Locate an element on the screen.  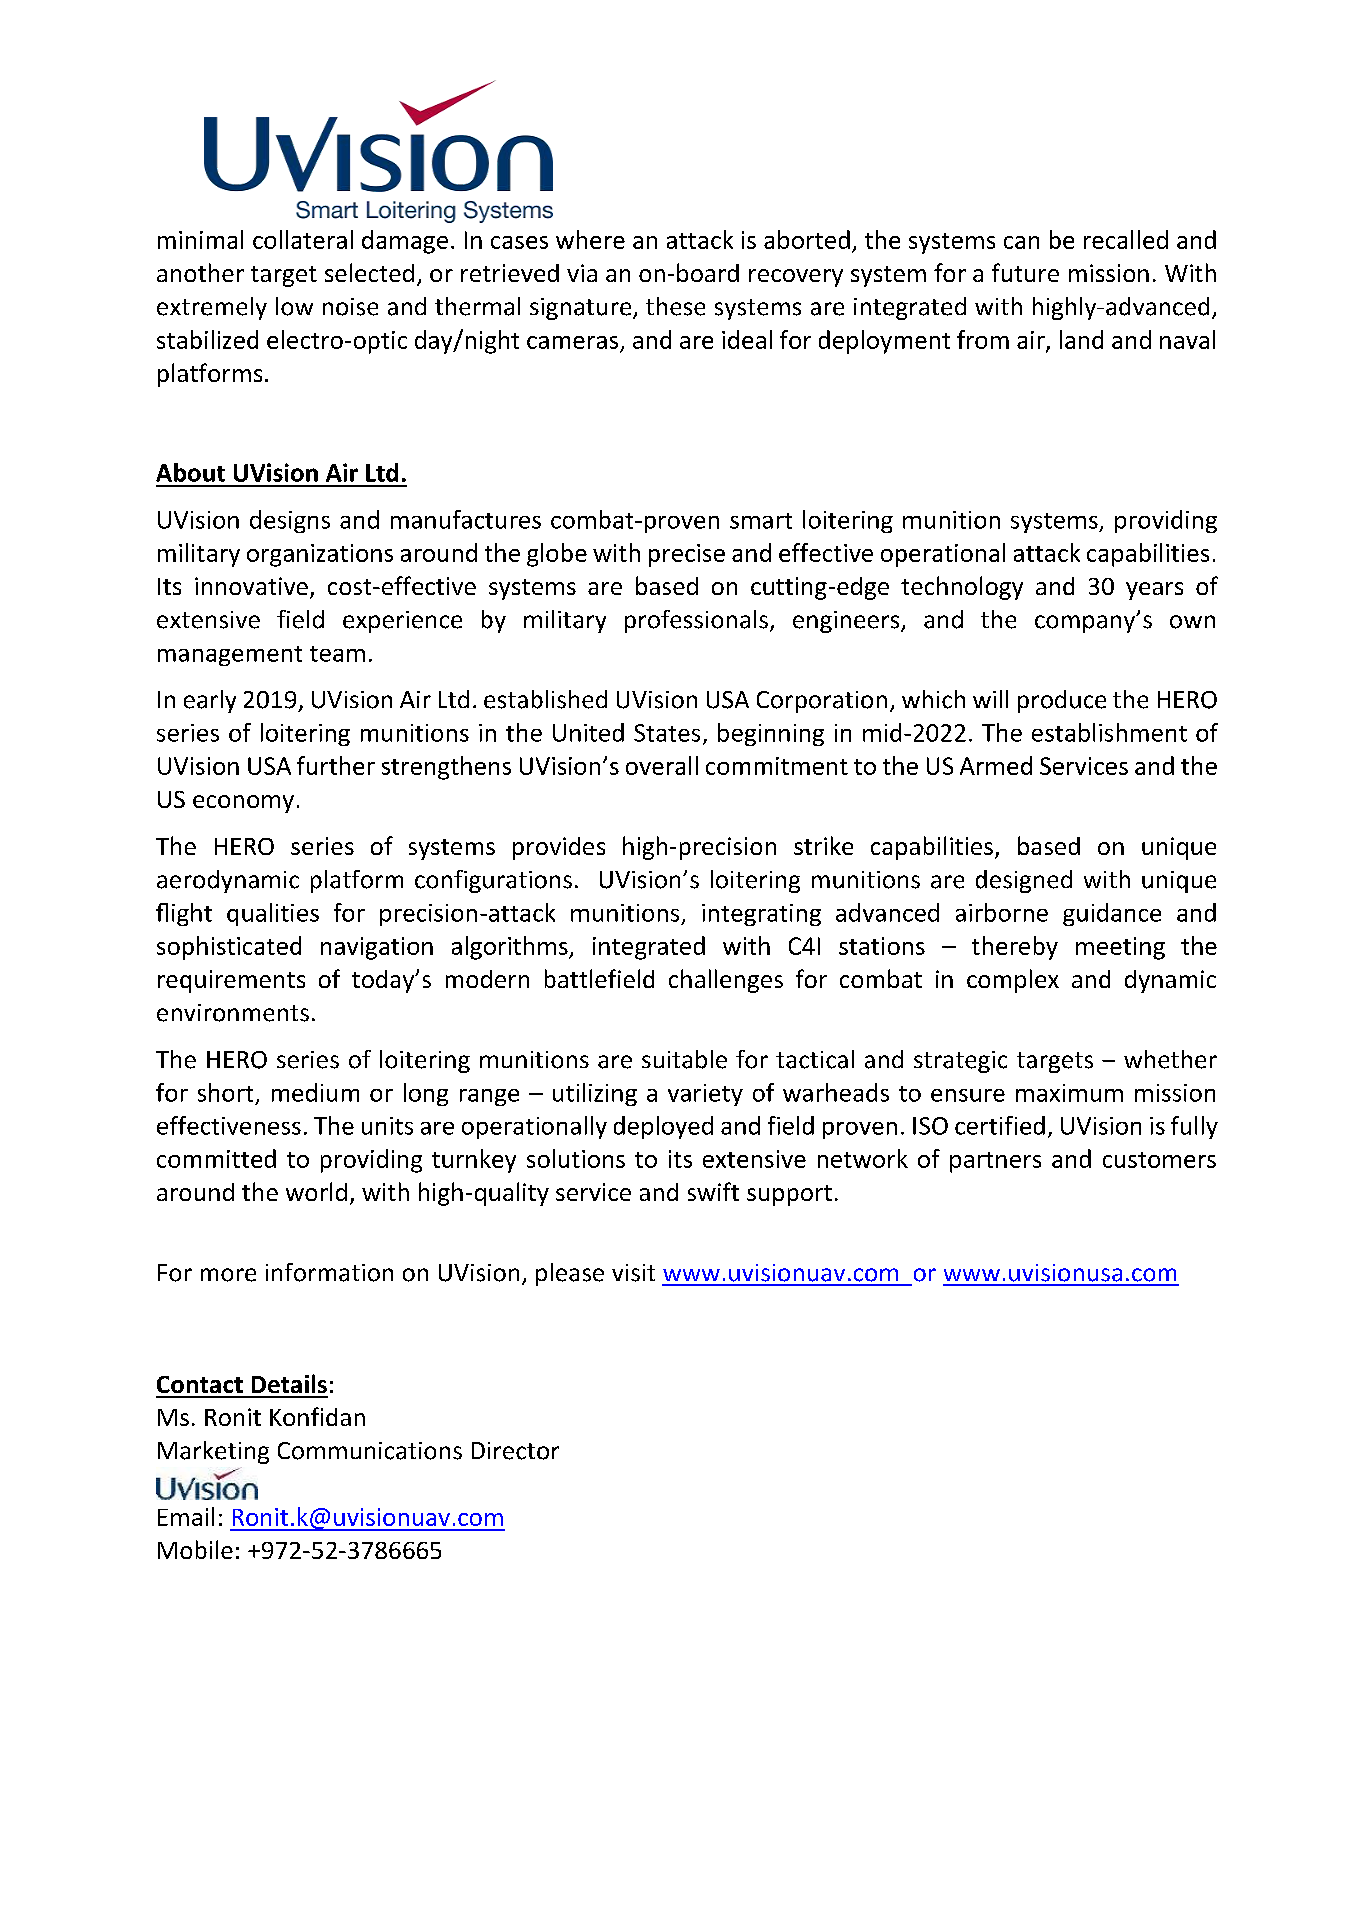
low is located at coordinates (294, 306).
